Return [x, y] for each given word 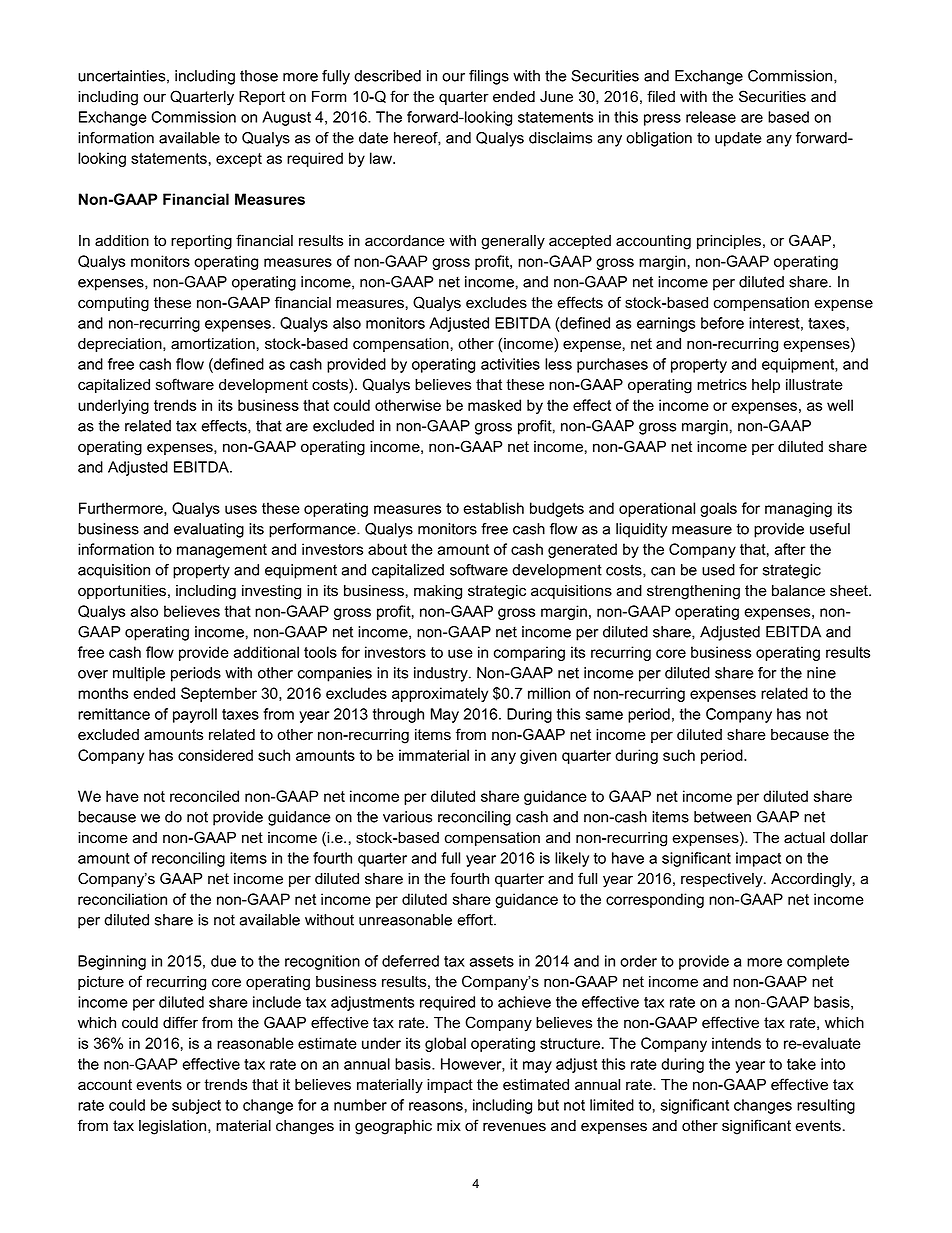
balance [798, 591]
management [222, 551]
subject [196, 1106]
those [259, 76]
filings [489, 77]
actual [804, 838]
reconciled [204, 796]
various [407, 817]
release [711, 117]
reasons [436, 1106]
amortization [213, 344]
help [766, 386]
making [438, 592]
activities [510, 364]
